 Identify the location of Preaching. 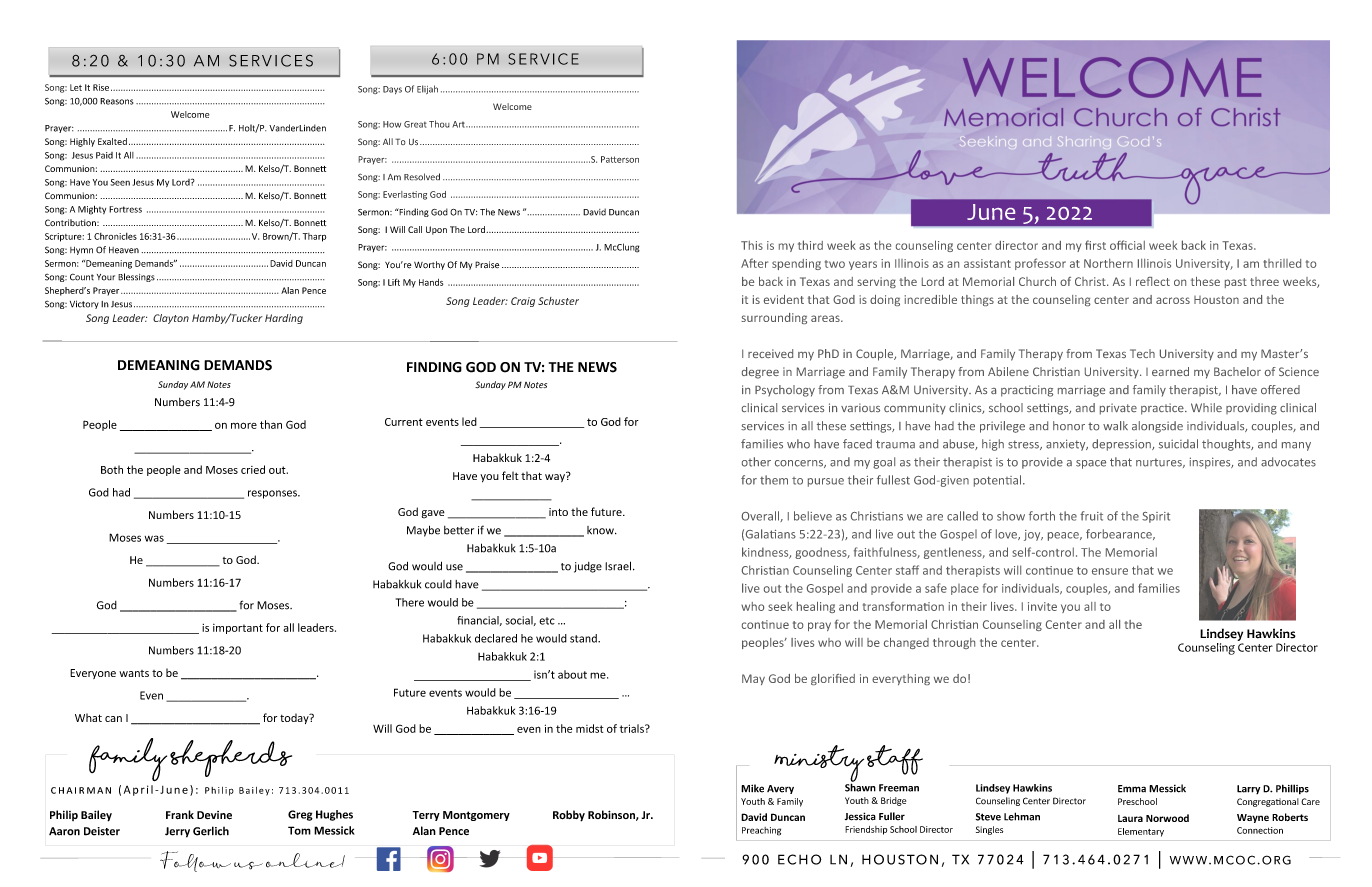
(761, 831).
